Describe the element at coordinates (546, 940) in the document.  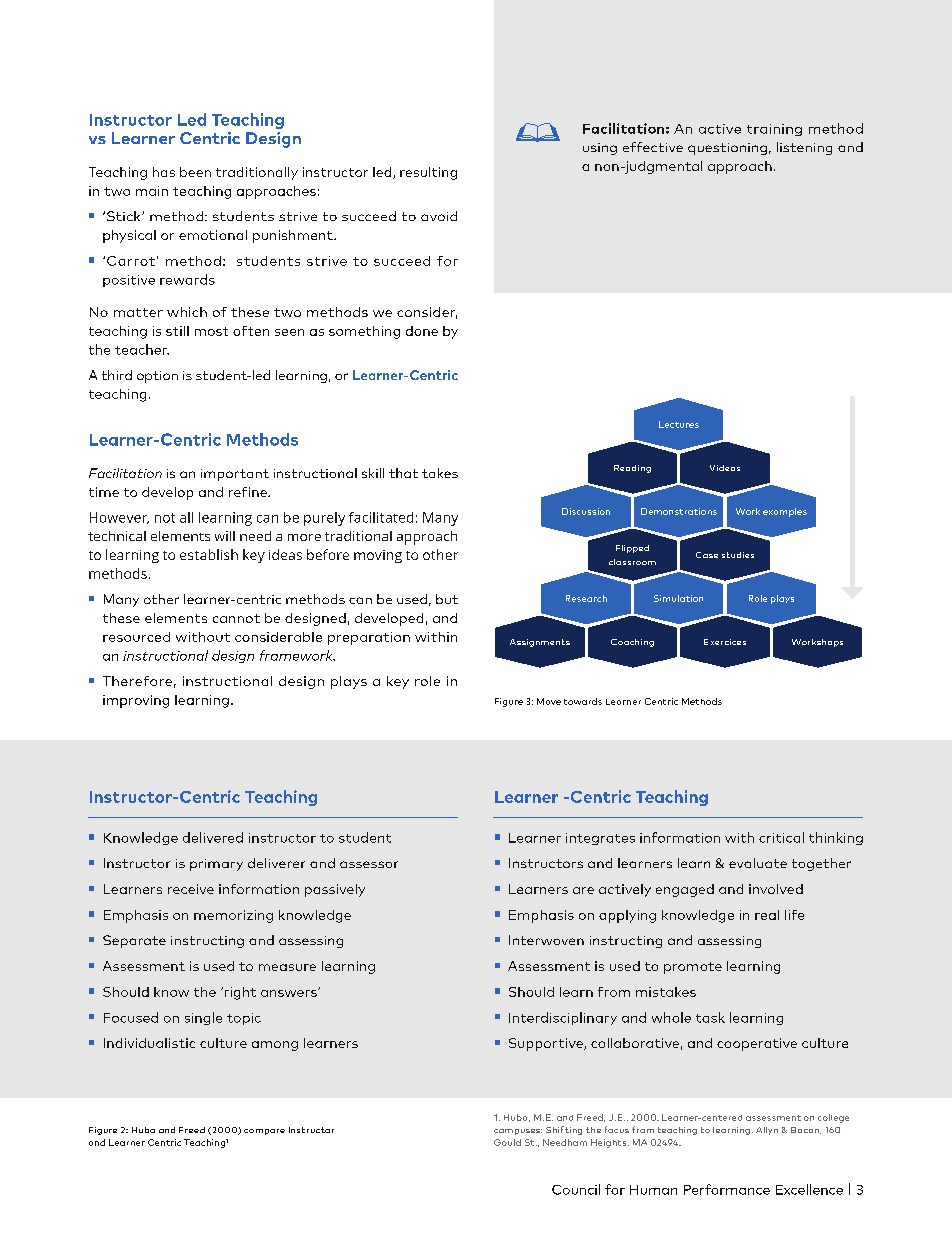
I see `Interwoven` at that location.
